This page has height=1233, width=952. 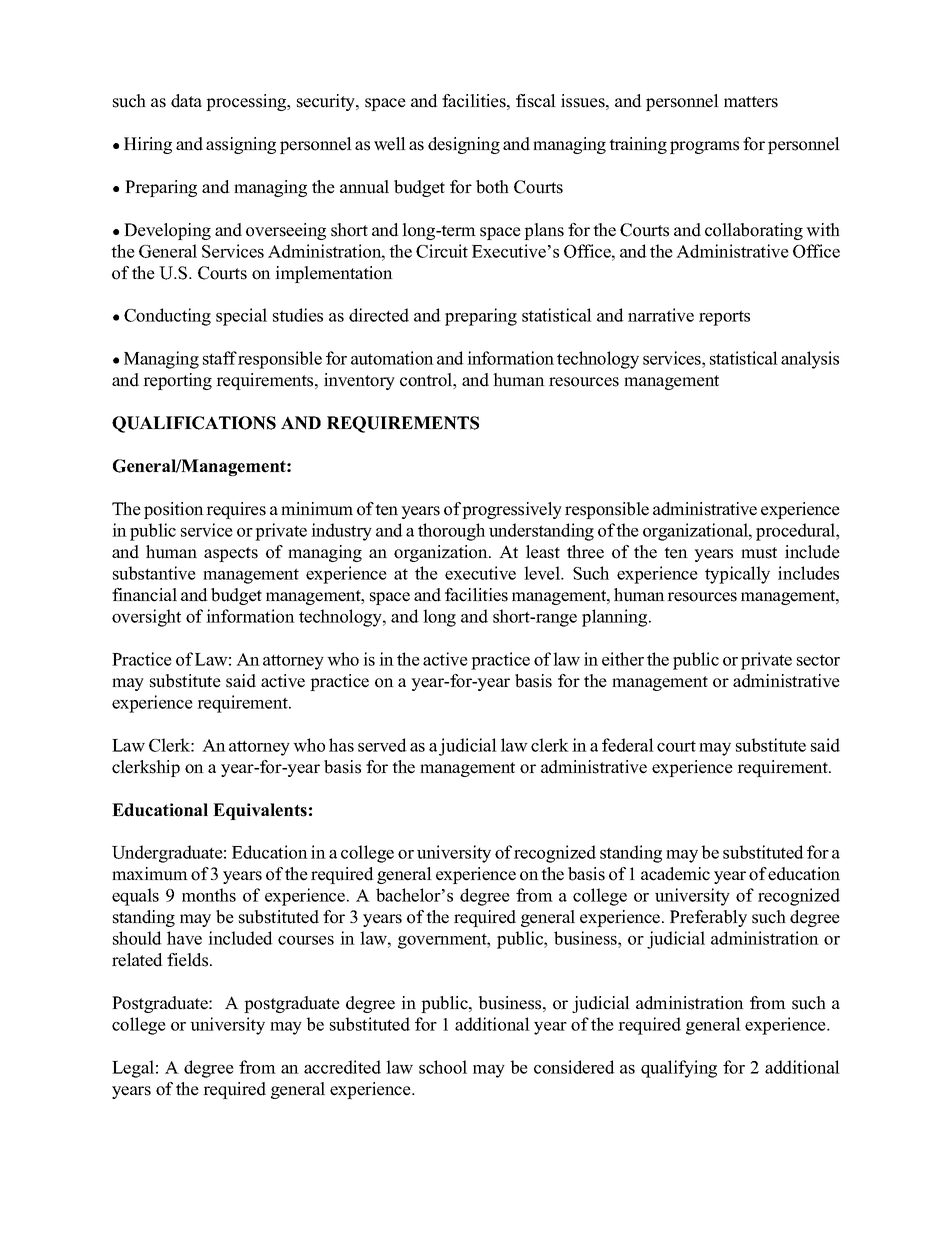 I want to click on matters, so click(x=751, y=102).
